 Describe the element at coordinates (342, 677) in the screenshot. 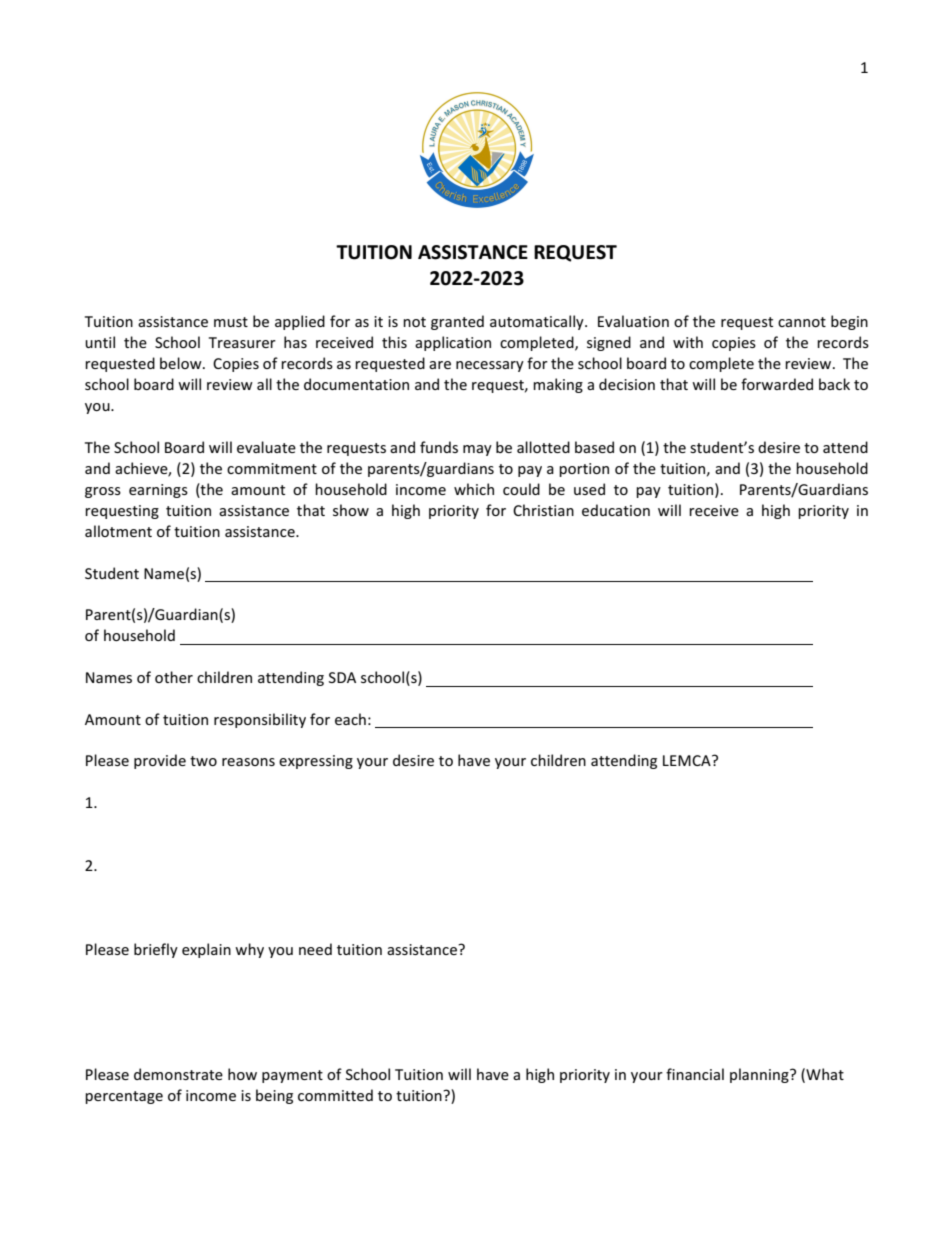

I see `SDA` at that location.
